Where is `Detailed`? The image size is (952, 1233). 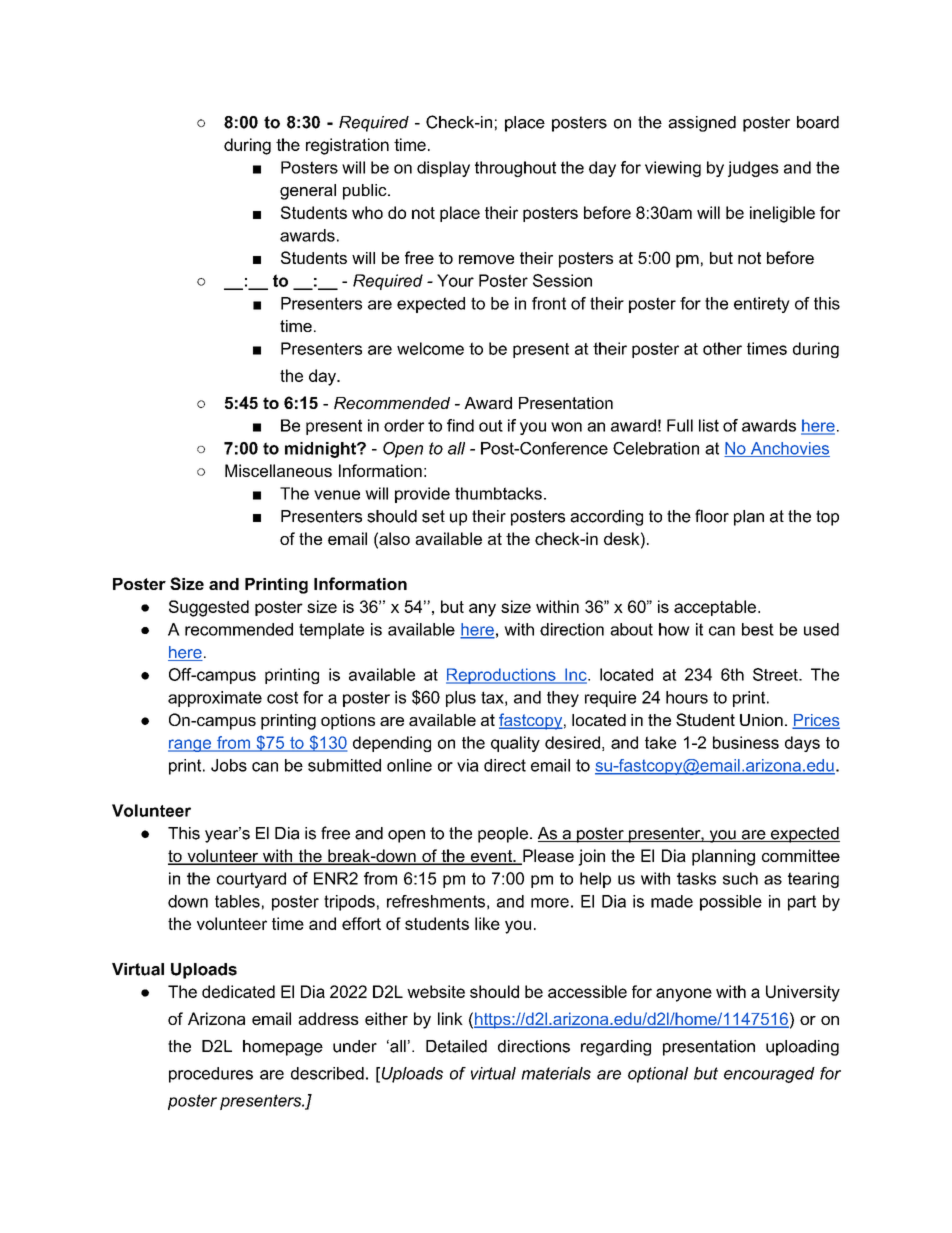
Detailed is located at coordinates (456, 1046).
